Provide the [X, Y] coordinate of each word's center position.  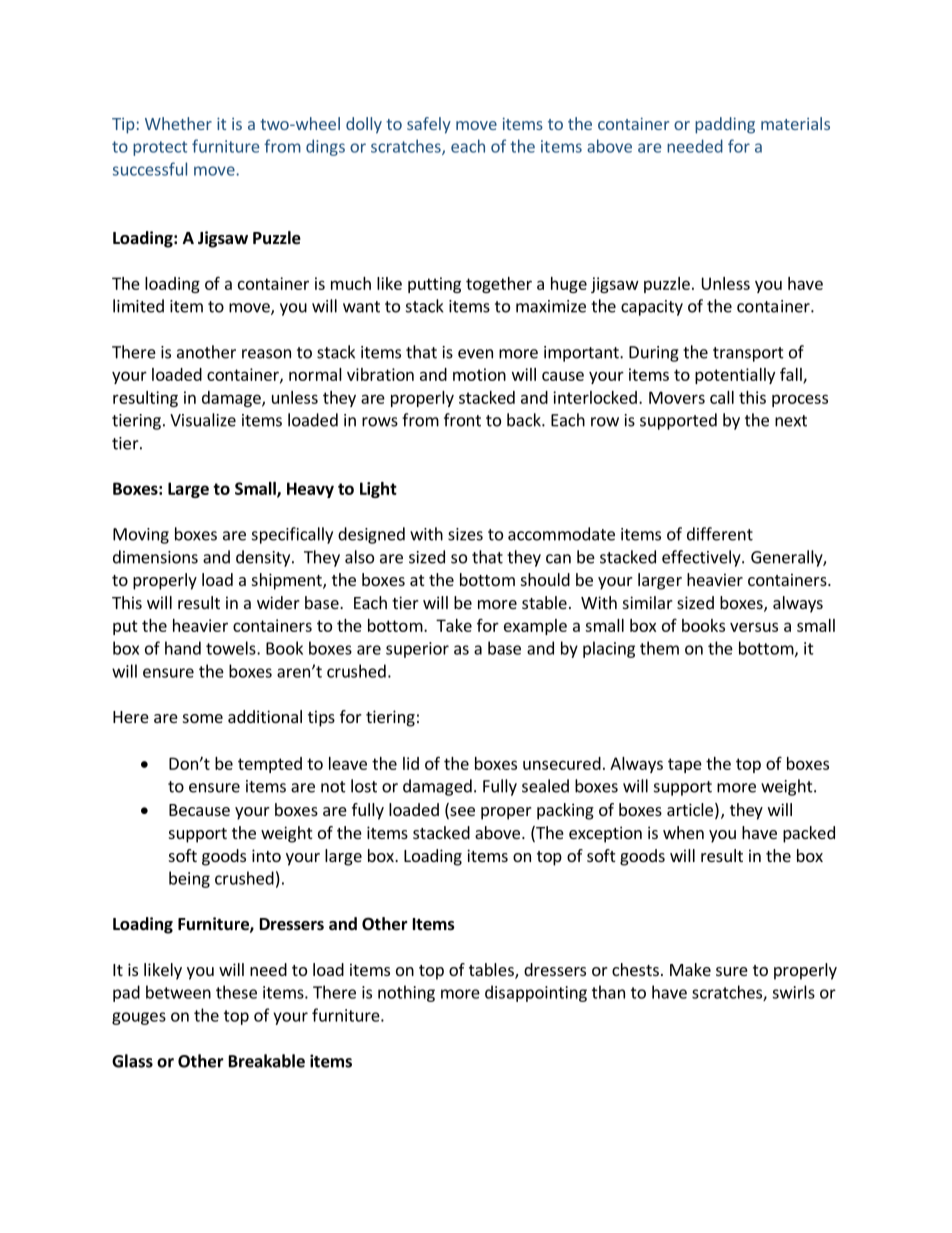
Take [454, 625]
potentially [735, 376]
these [236, 992]
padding [725, 125]
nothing [406, 993]
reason [266, 354]
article [690, 809]
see [461, 813]
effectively [702, 558]
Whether [178, 123]
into [266, 855]
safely [429, 125]
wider [278, 602]
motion [479, 374]
